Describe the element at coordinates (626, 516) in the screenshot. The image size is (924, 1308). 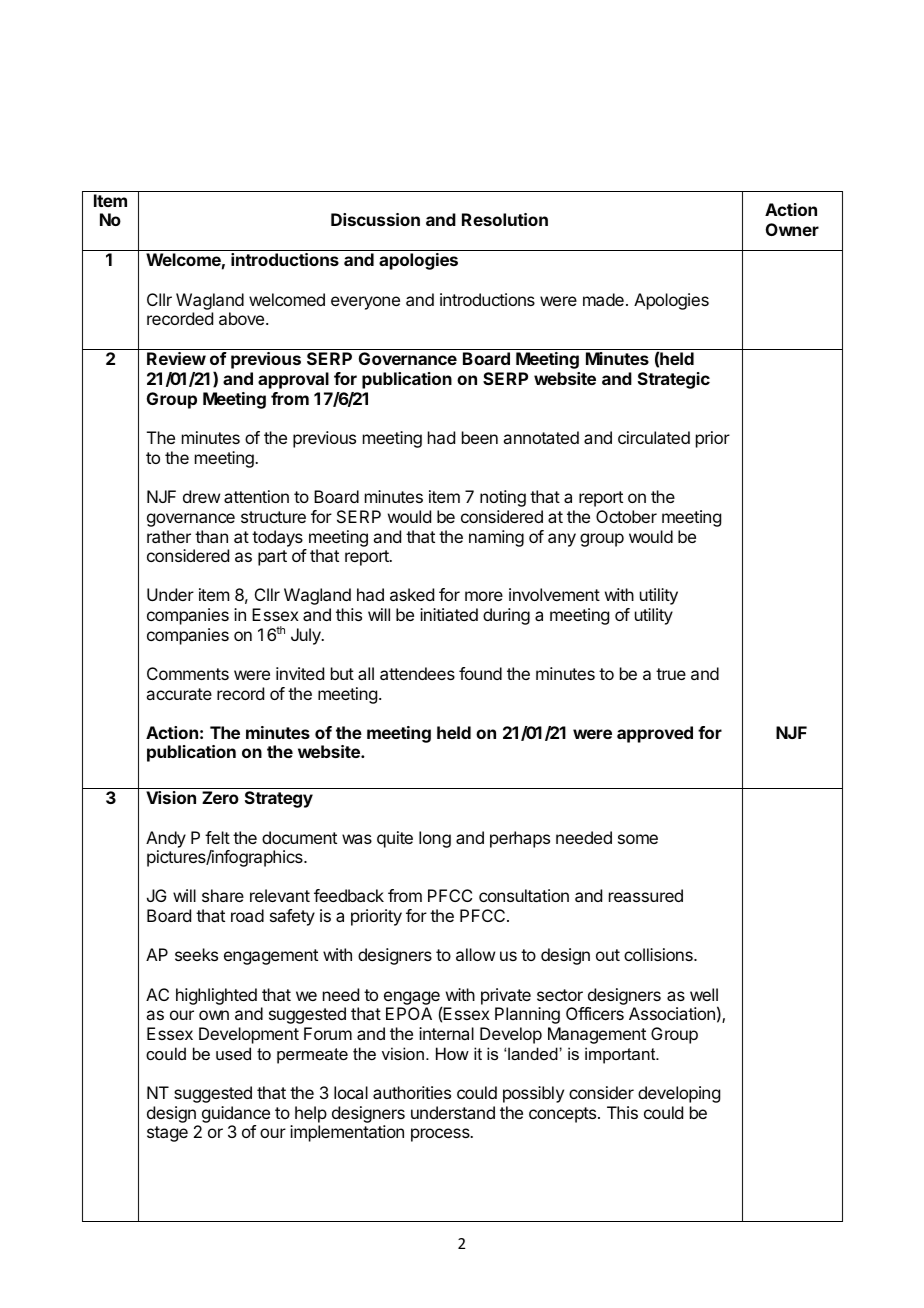
I see `October` at that location.
